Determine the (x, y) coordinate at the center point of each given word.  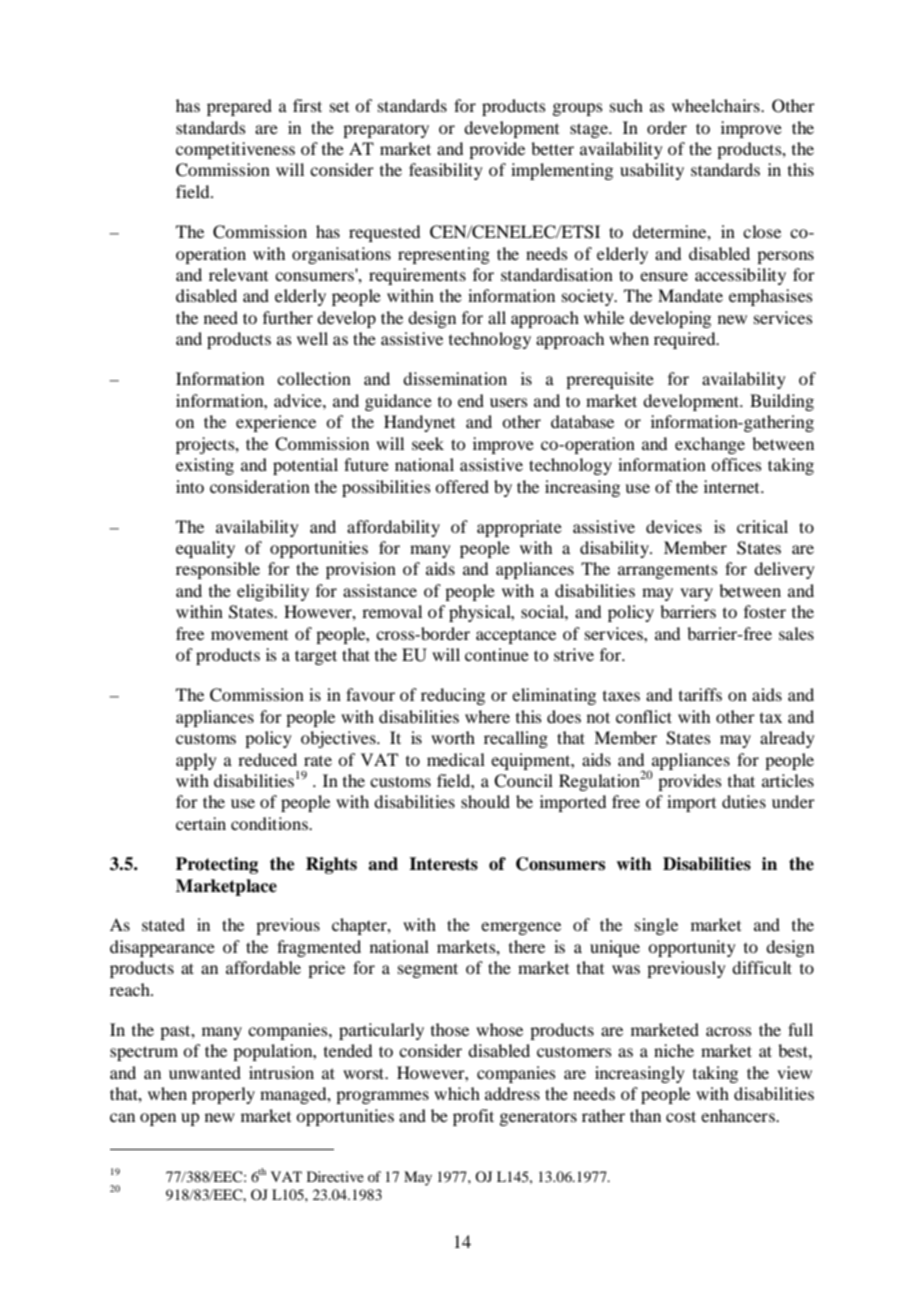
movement (249, 635)
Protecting (217, 865)
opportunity (692, 948)
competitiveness (235, 150)
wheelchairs (717, 105)
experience (276, 423)
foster (765, 611)
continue (497, 654)
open (158, 1119)
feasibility (446, 171)
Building (782, 402)
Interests (443, 864)
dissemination (455, 378)
